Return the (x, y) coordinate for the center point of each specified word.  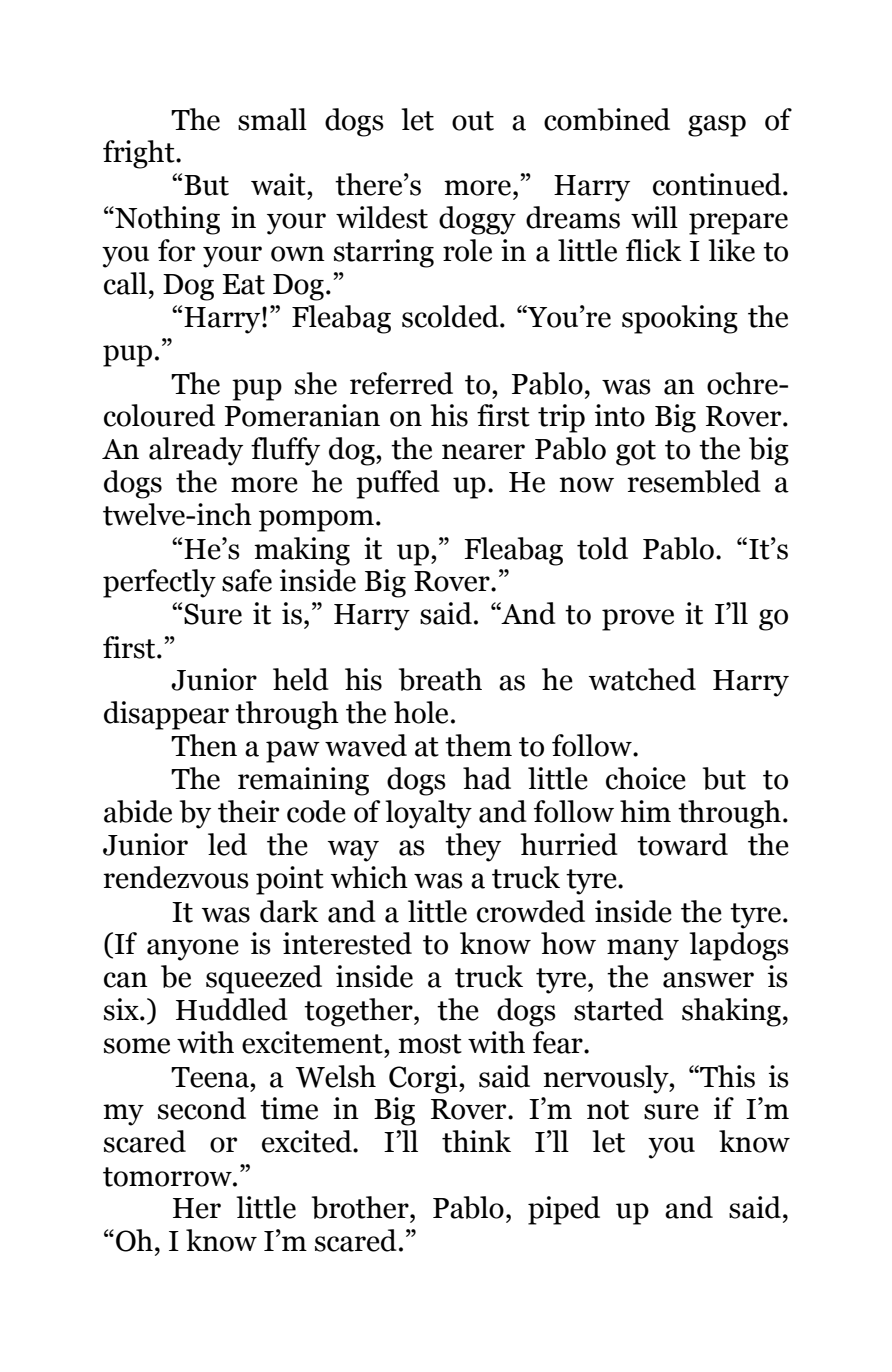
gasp (717, 126)
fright (140, 154)
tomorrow (168, 1177)
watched (642, 679)
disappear (166, 715)
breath (440, 679)
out (473, 121)
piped (564, 1210)
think (476, 1141)
